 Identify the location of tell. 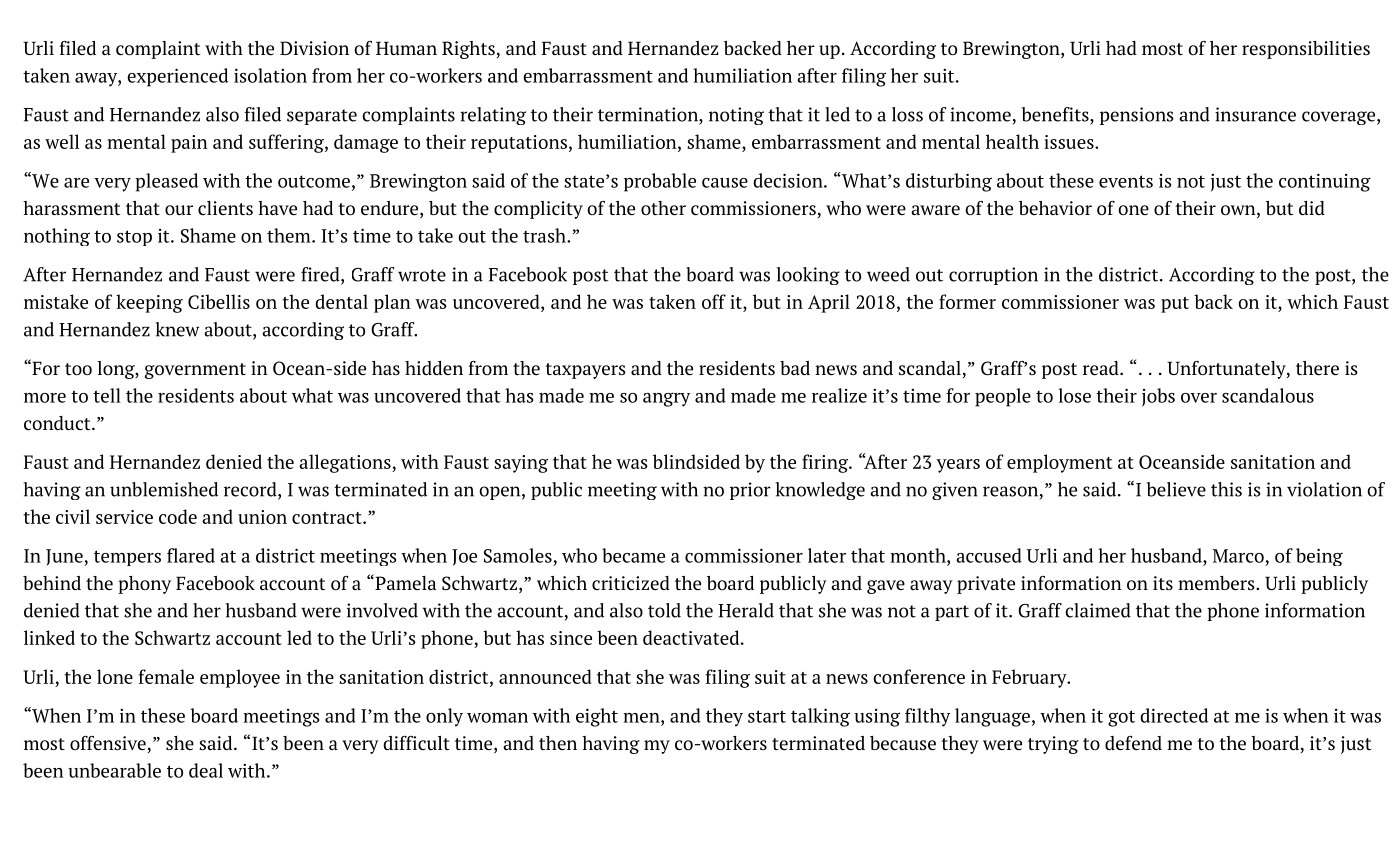
(107, 395).
